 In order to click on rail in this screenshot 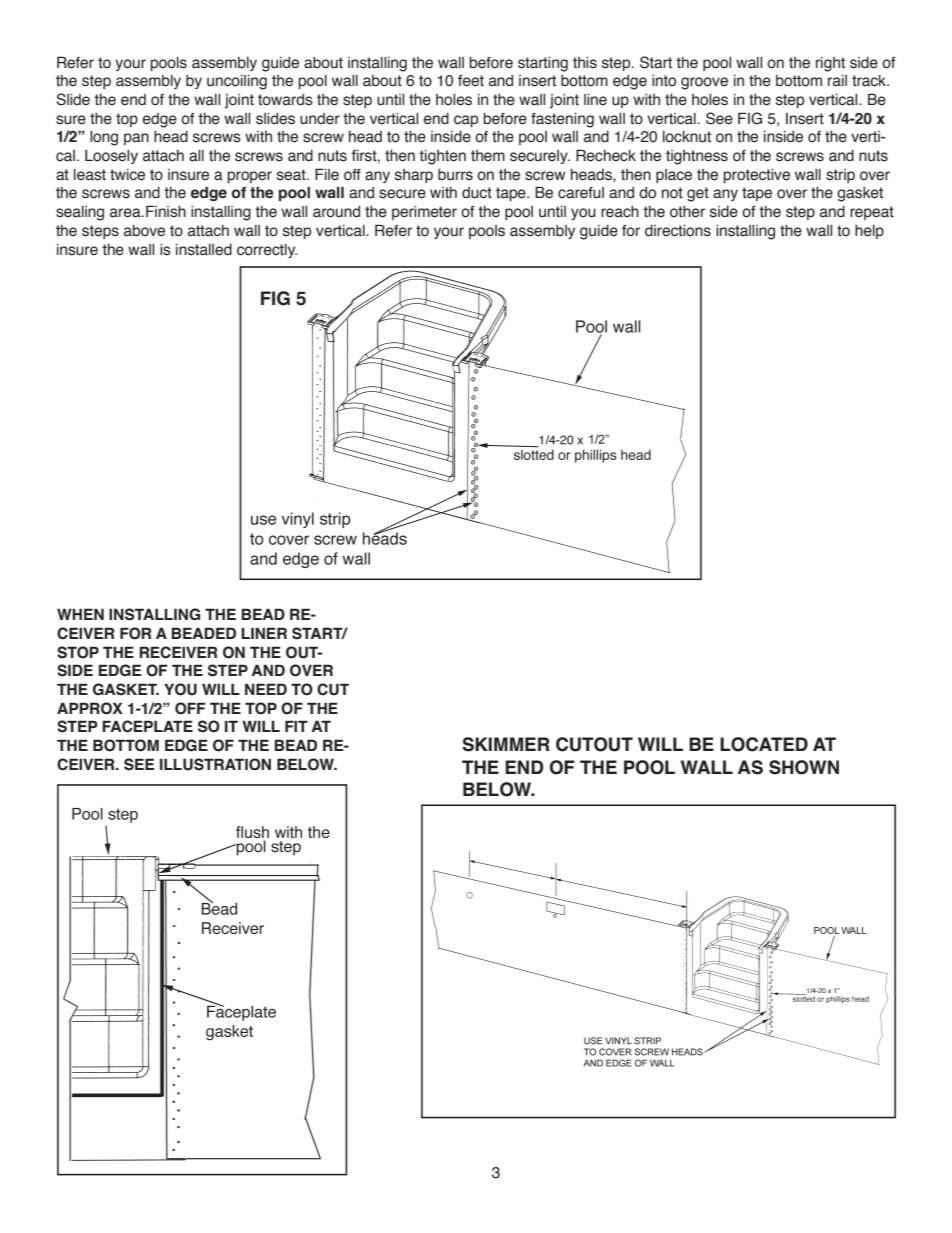, I will do `click(837, 81)`.
